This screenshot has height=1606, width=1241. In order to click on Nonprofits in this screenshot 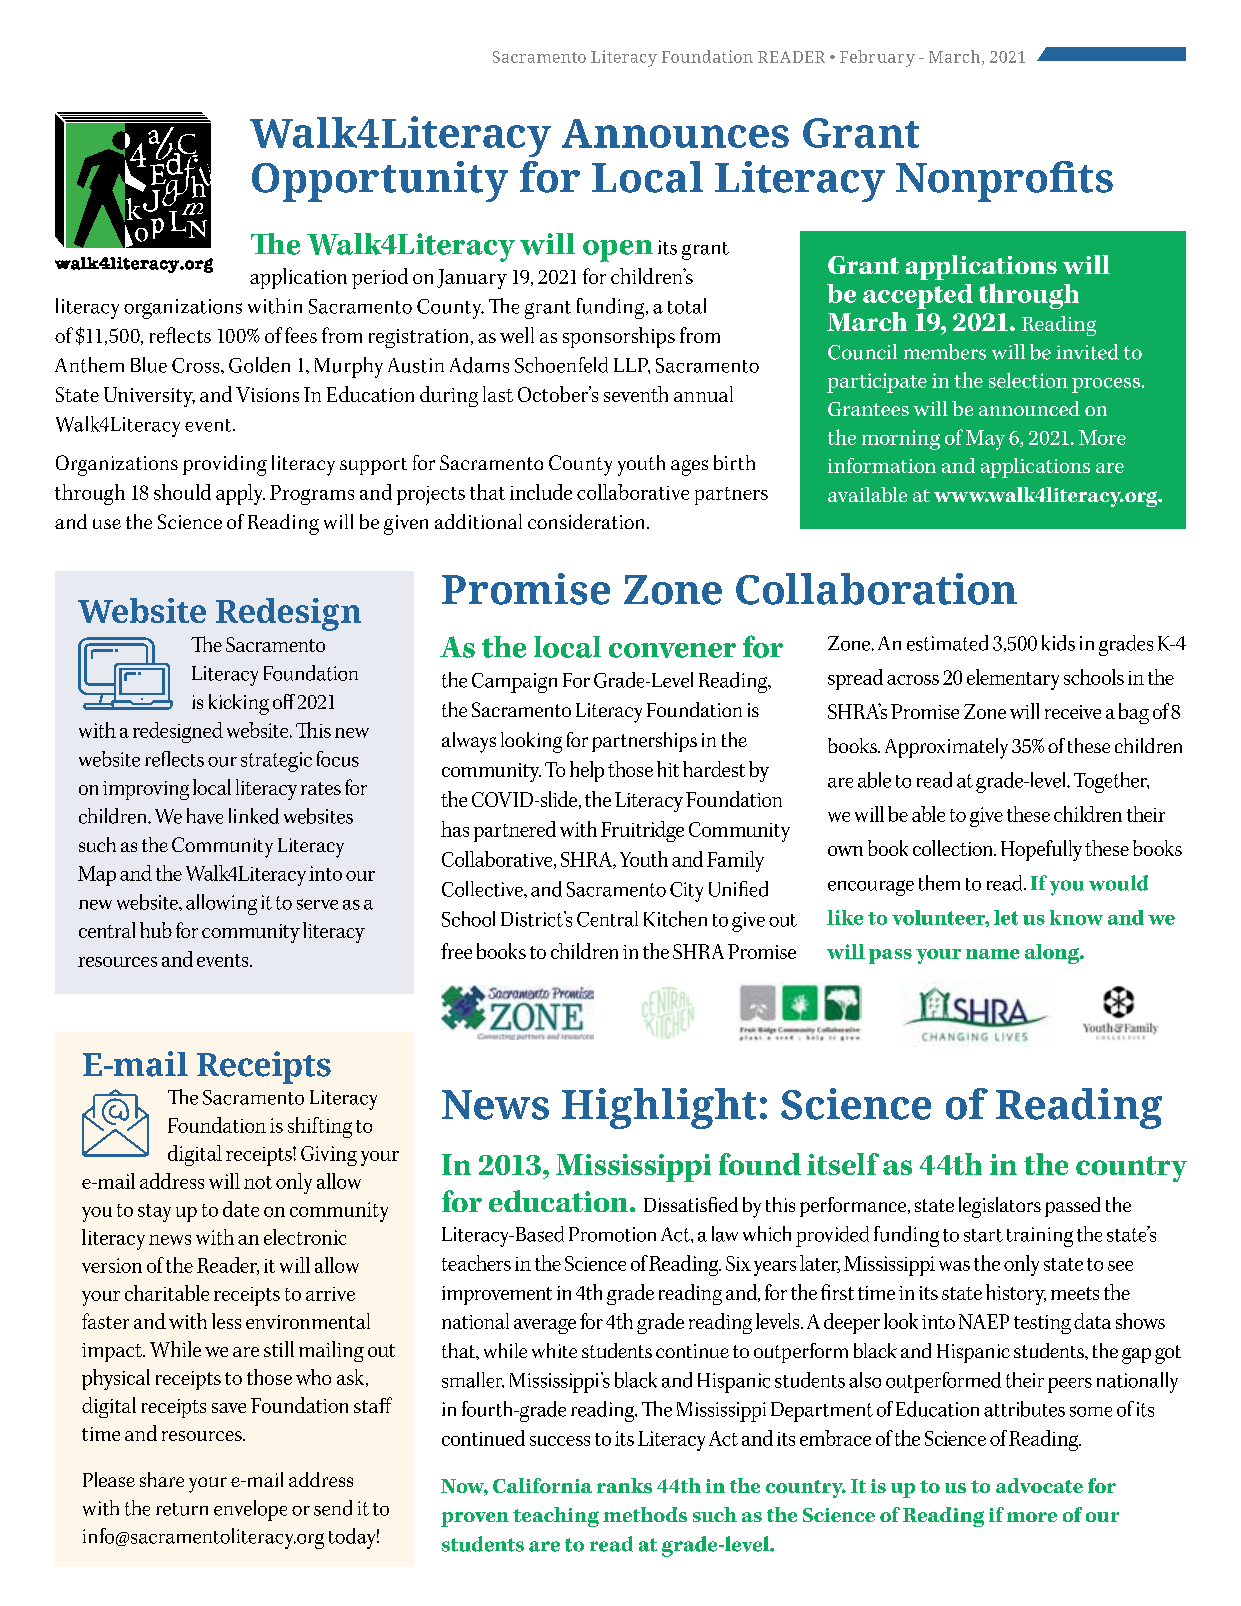, I will do `click(1004, 181)`.
